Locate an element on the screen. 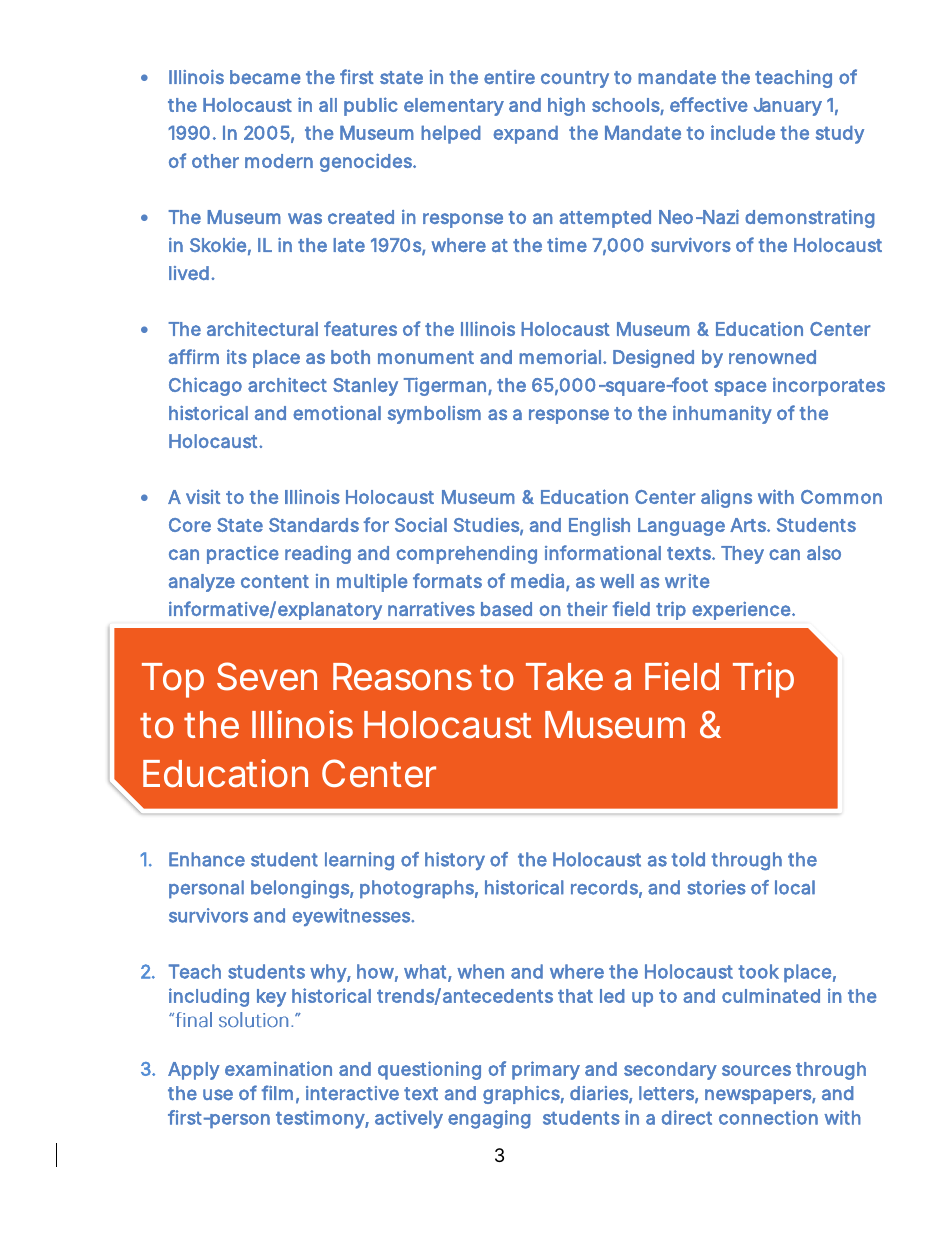  symbolism is located at coordinates (434, 415).
